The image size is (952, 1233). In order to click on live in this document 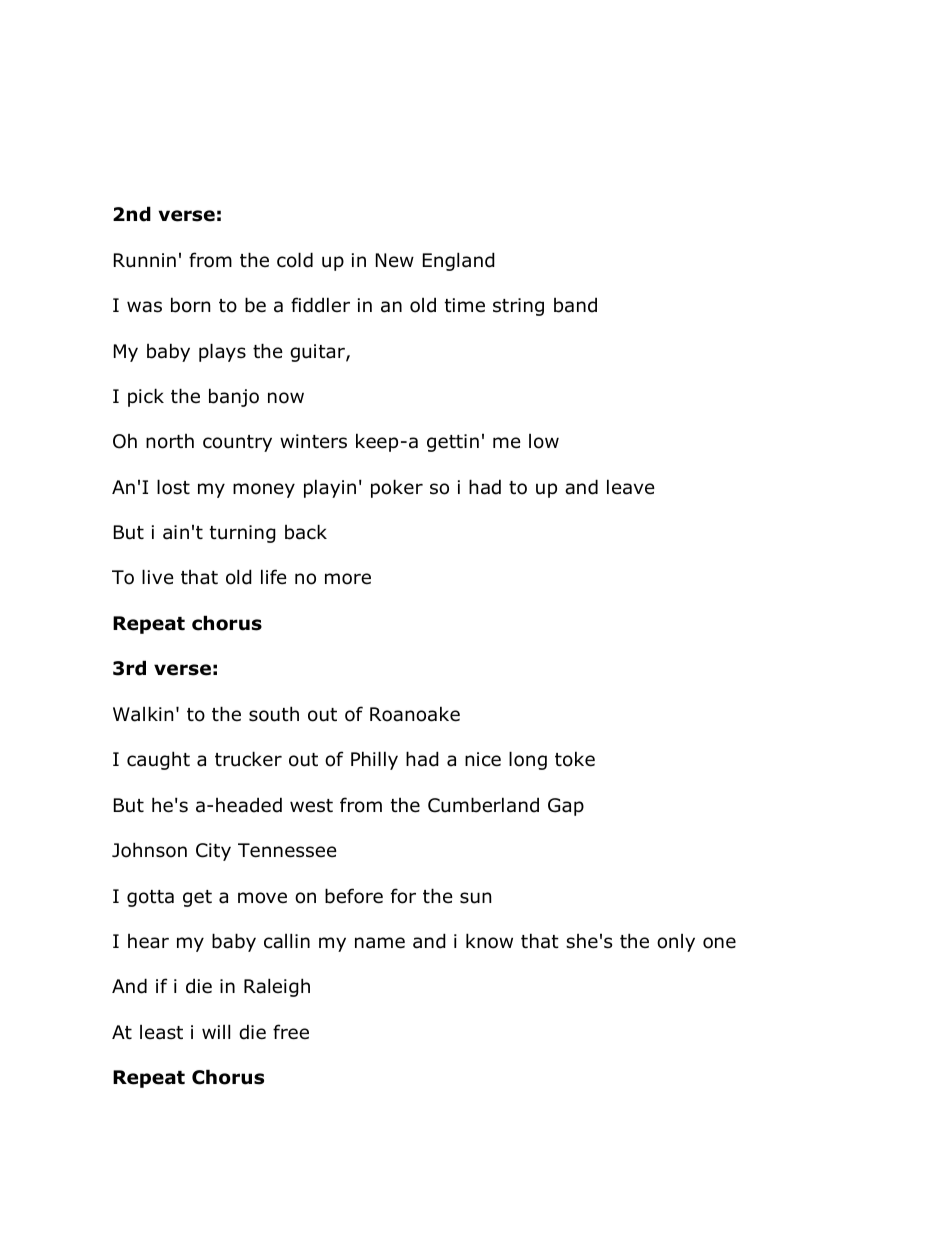, I will do `click(158, 577)`.
